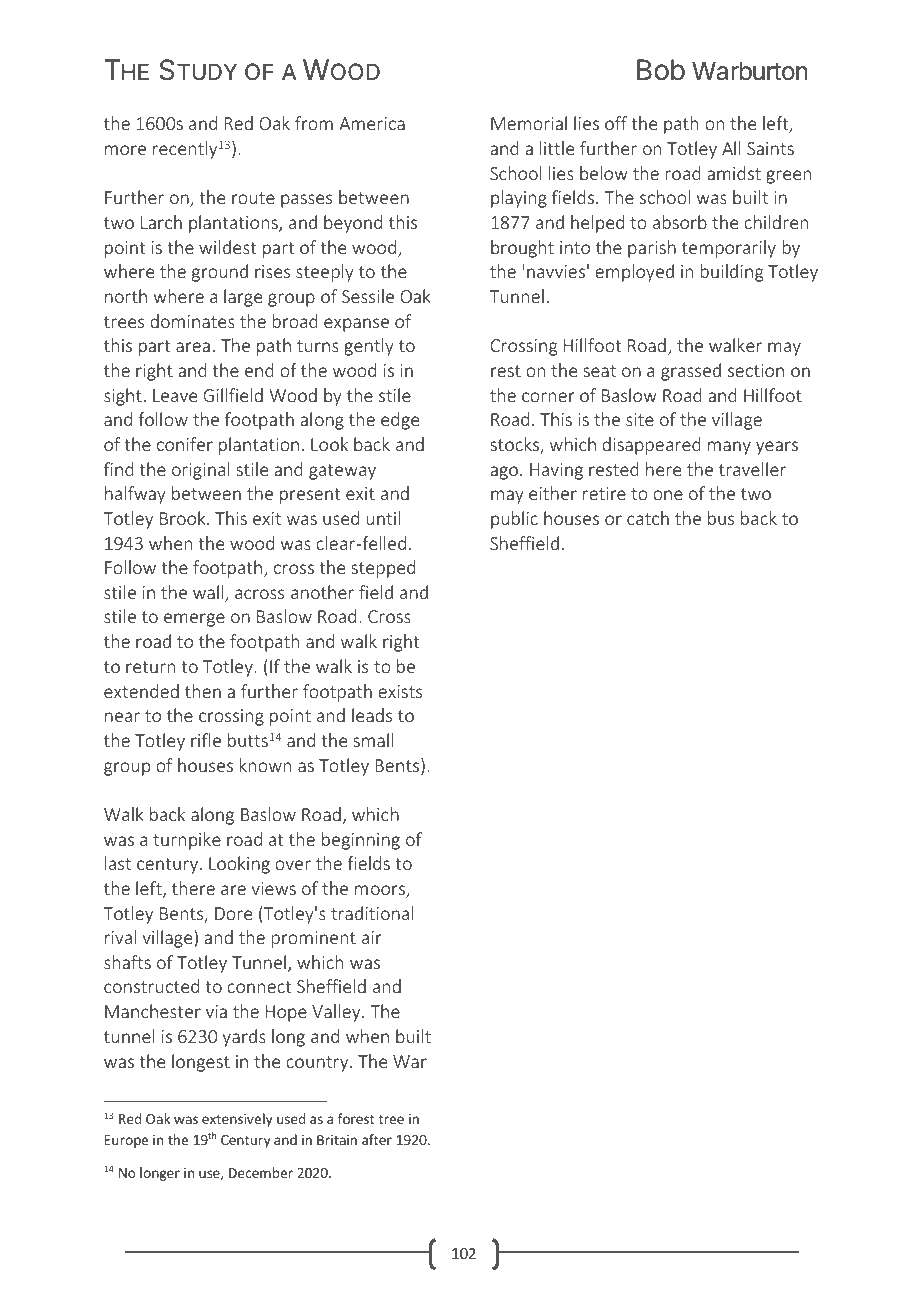 The width and height of the screenshot is (924, 1308). Describe the element at coordinates (383, 569) in the screenshot. I see `stepped` at that location.
